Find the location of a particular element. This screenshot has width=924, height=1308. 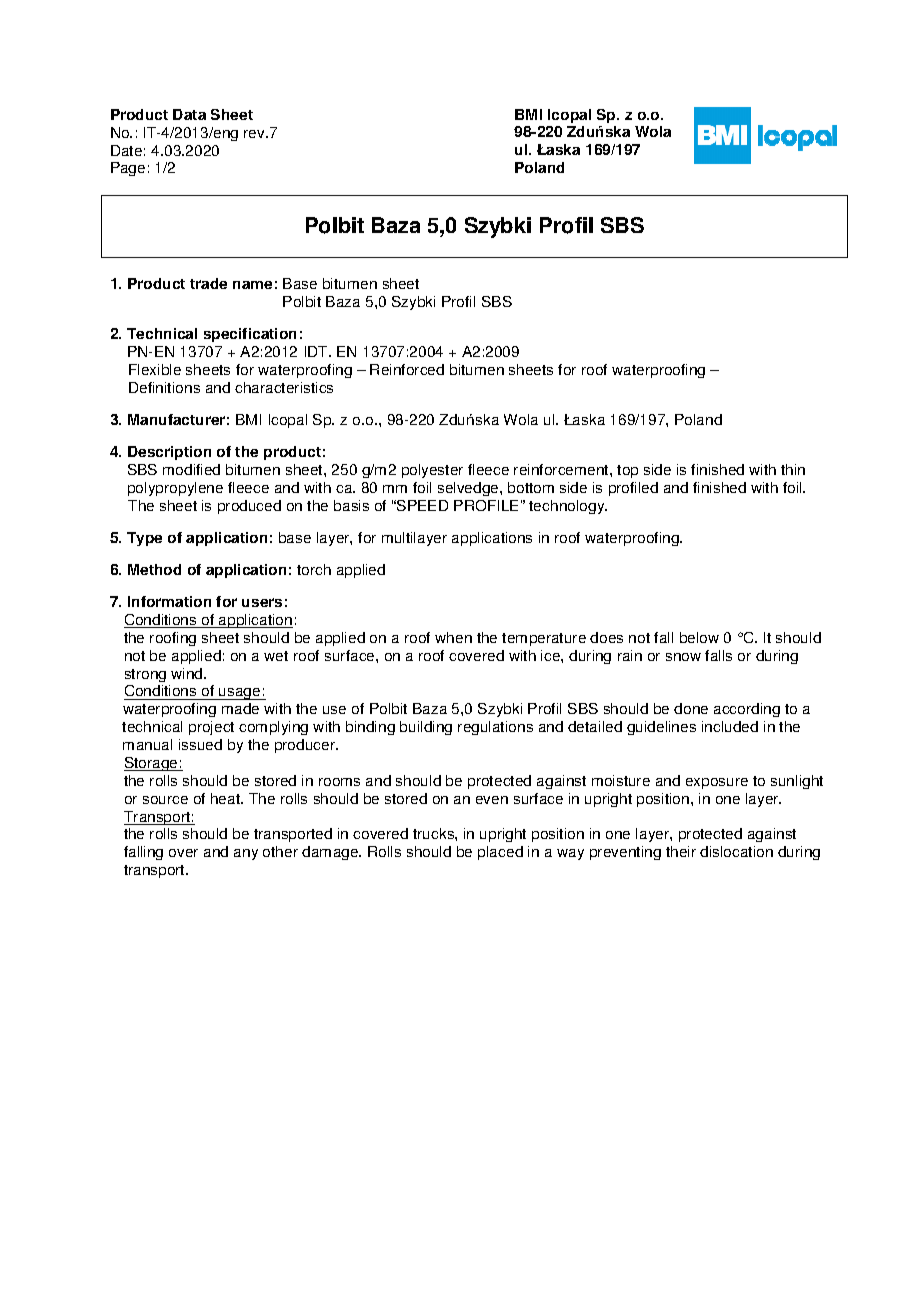

Data is located at coordinates (189, 114).
